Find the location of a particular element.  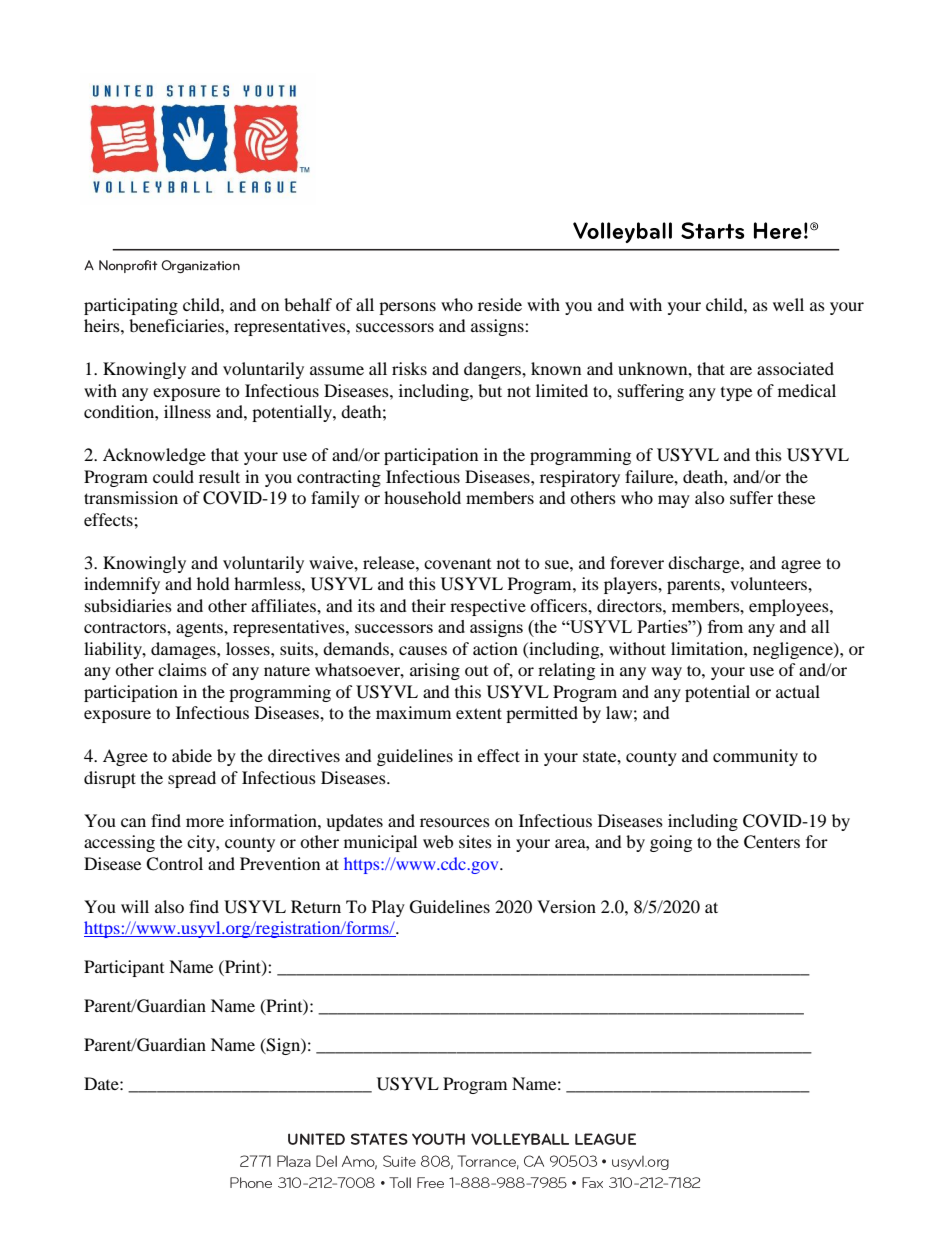

community is located at coordinates (755, 757).
